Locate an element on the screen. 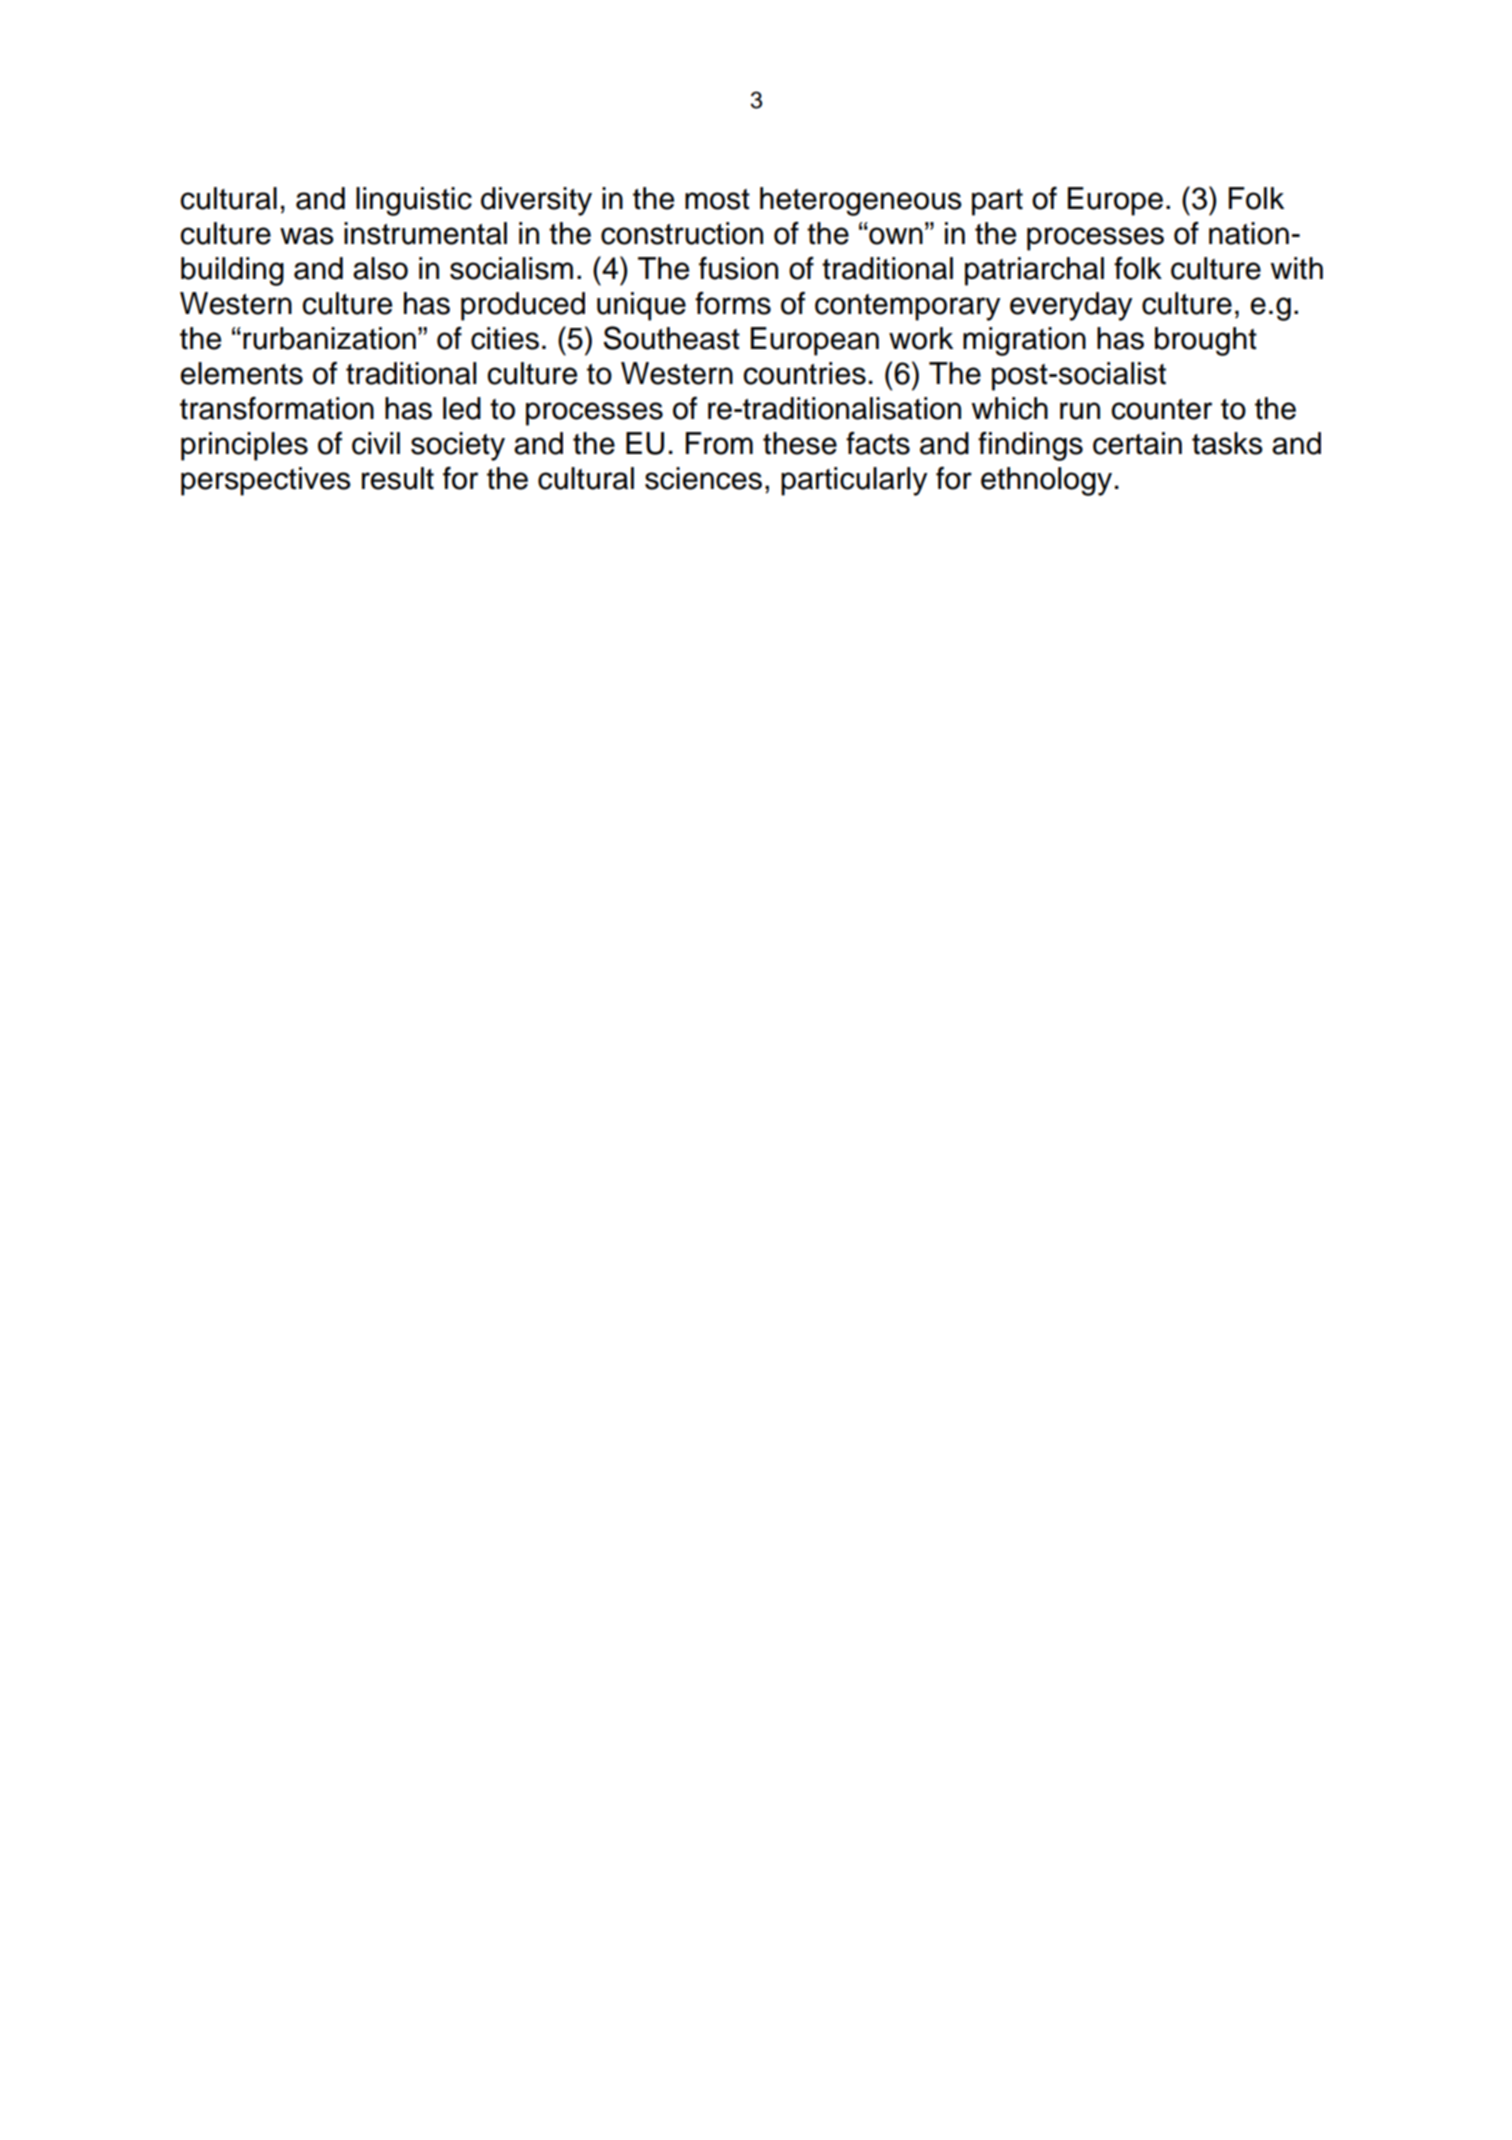 This screenshot has height=2140, width=1512. everyday is located at coordinates (1071, 306).
